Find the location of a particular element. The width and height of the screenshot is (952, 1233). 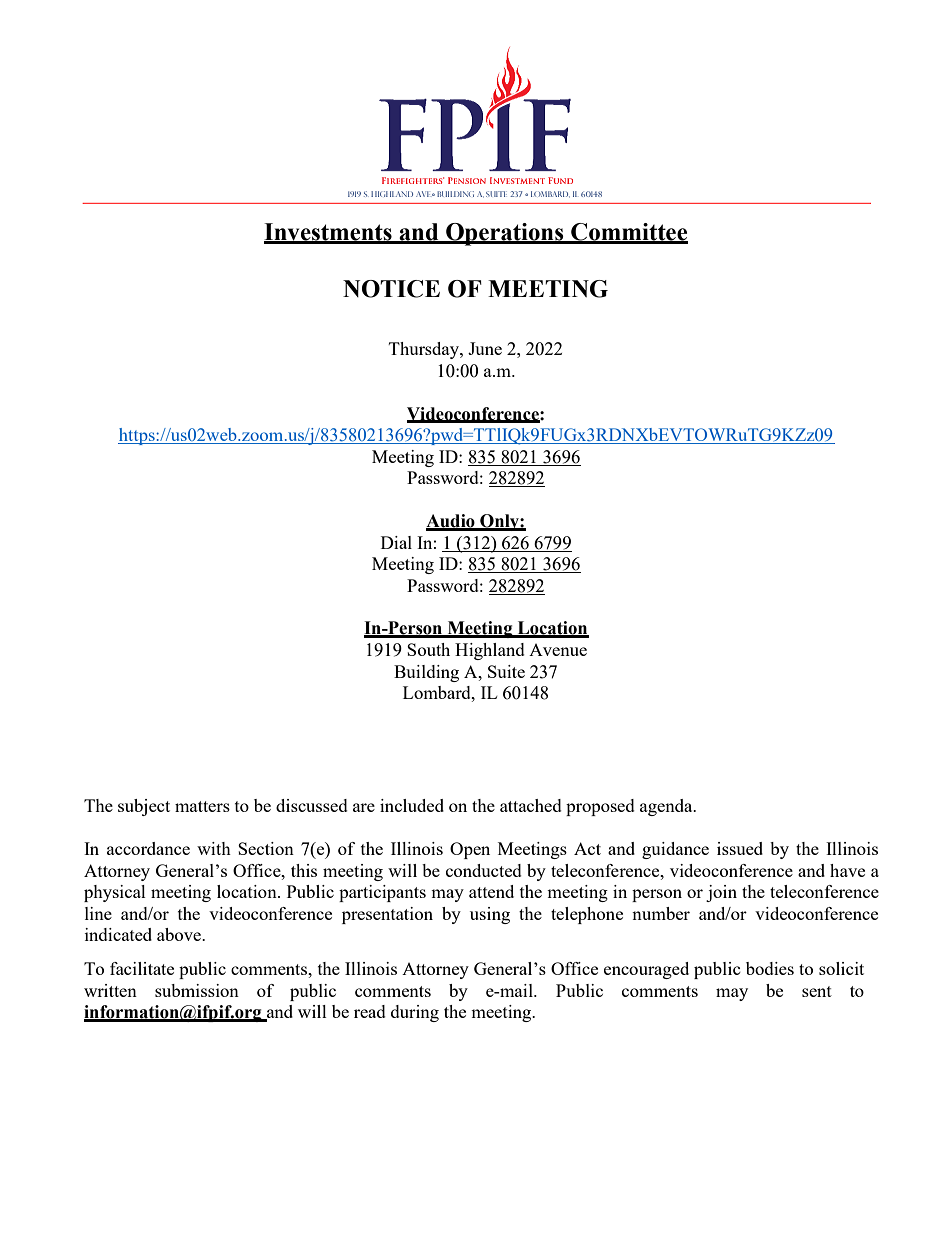

with is located at coordinates (214, 848).
